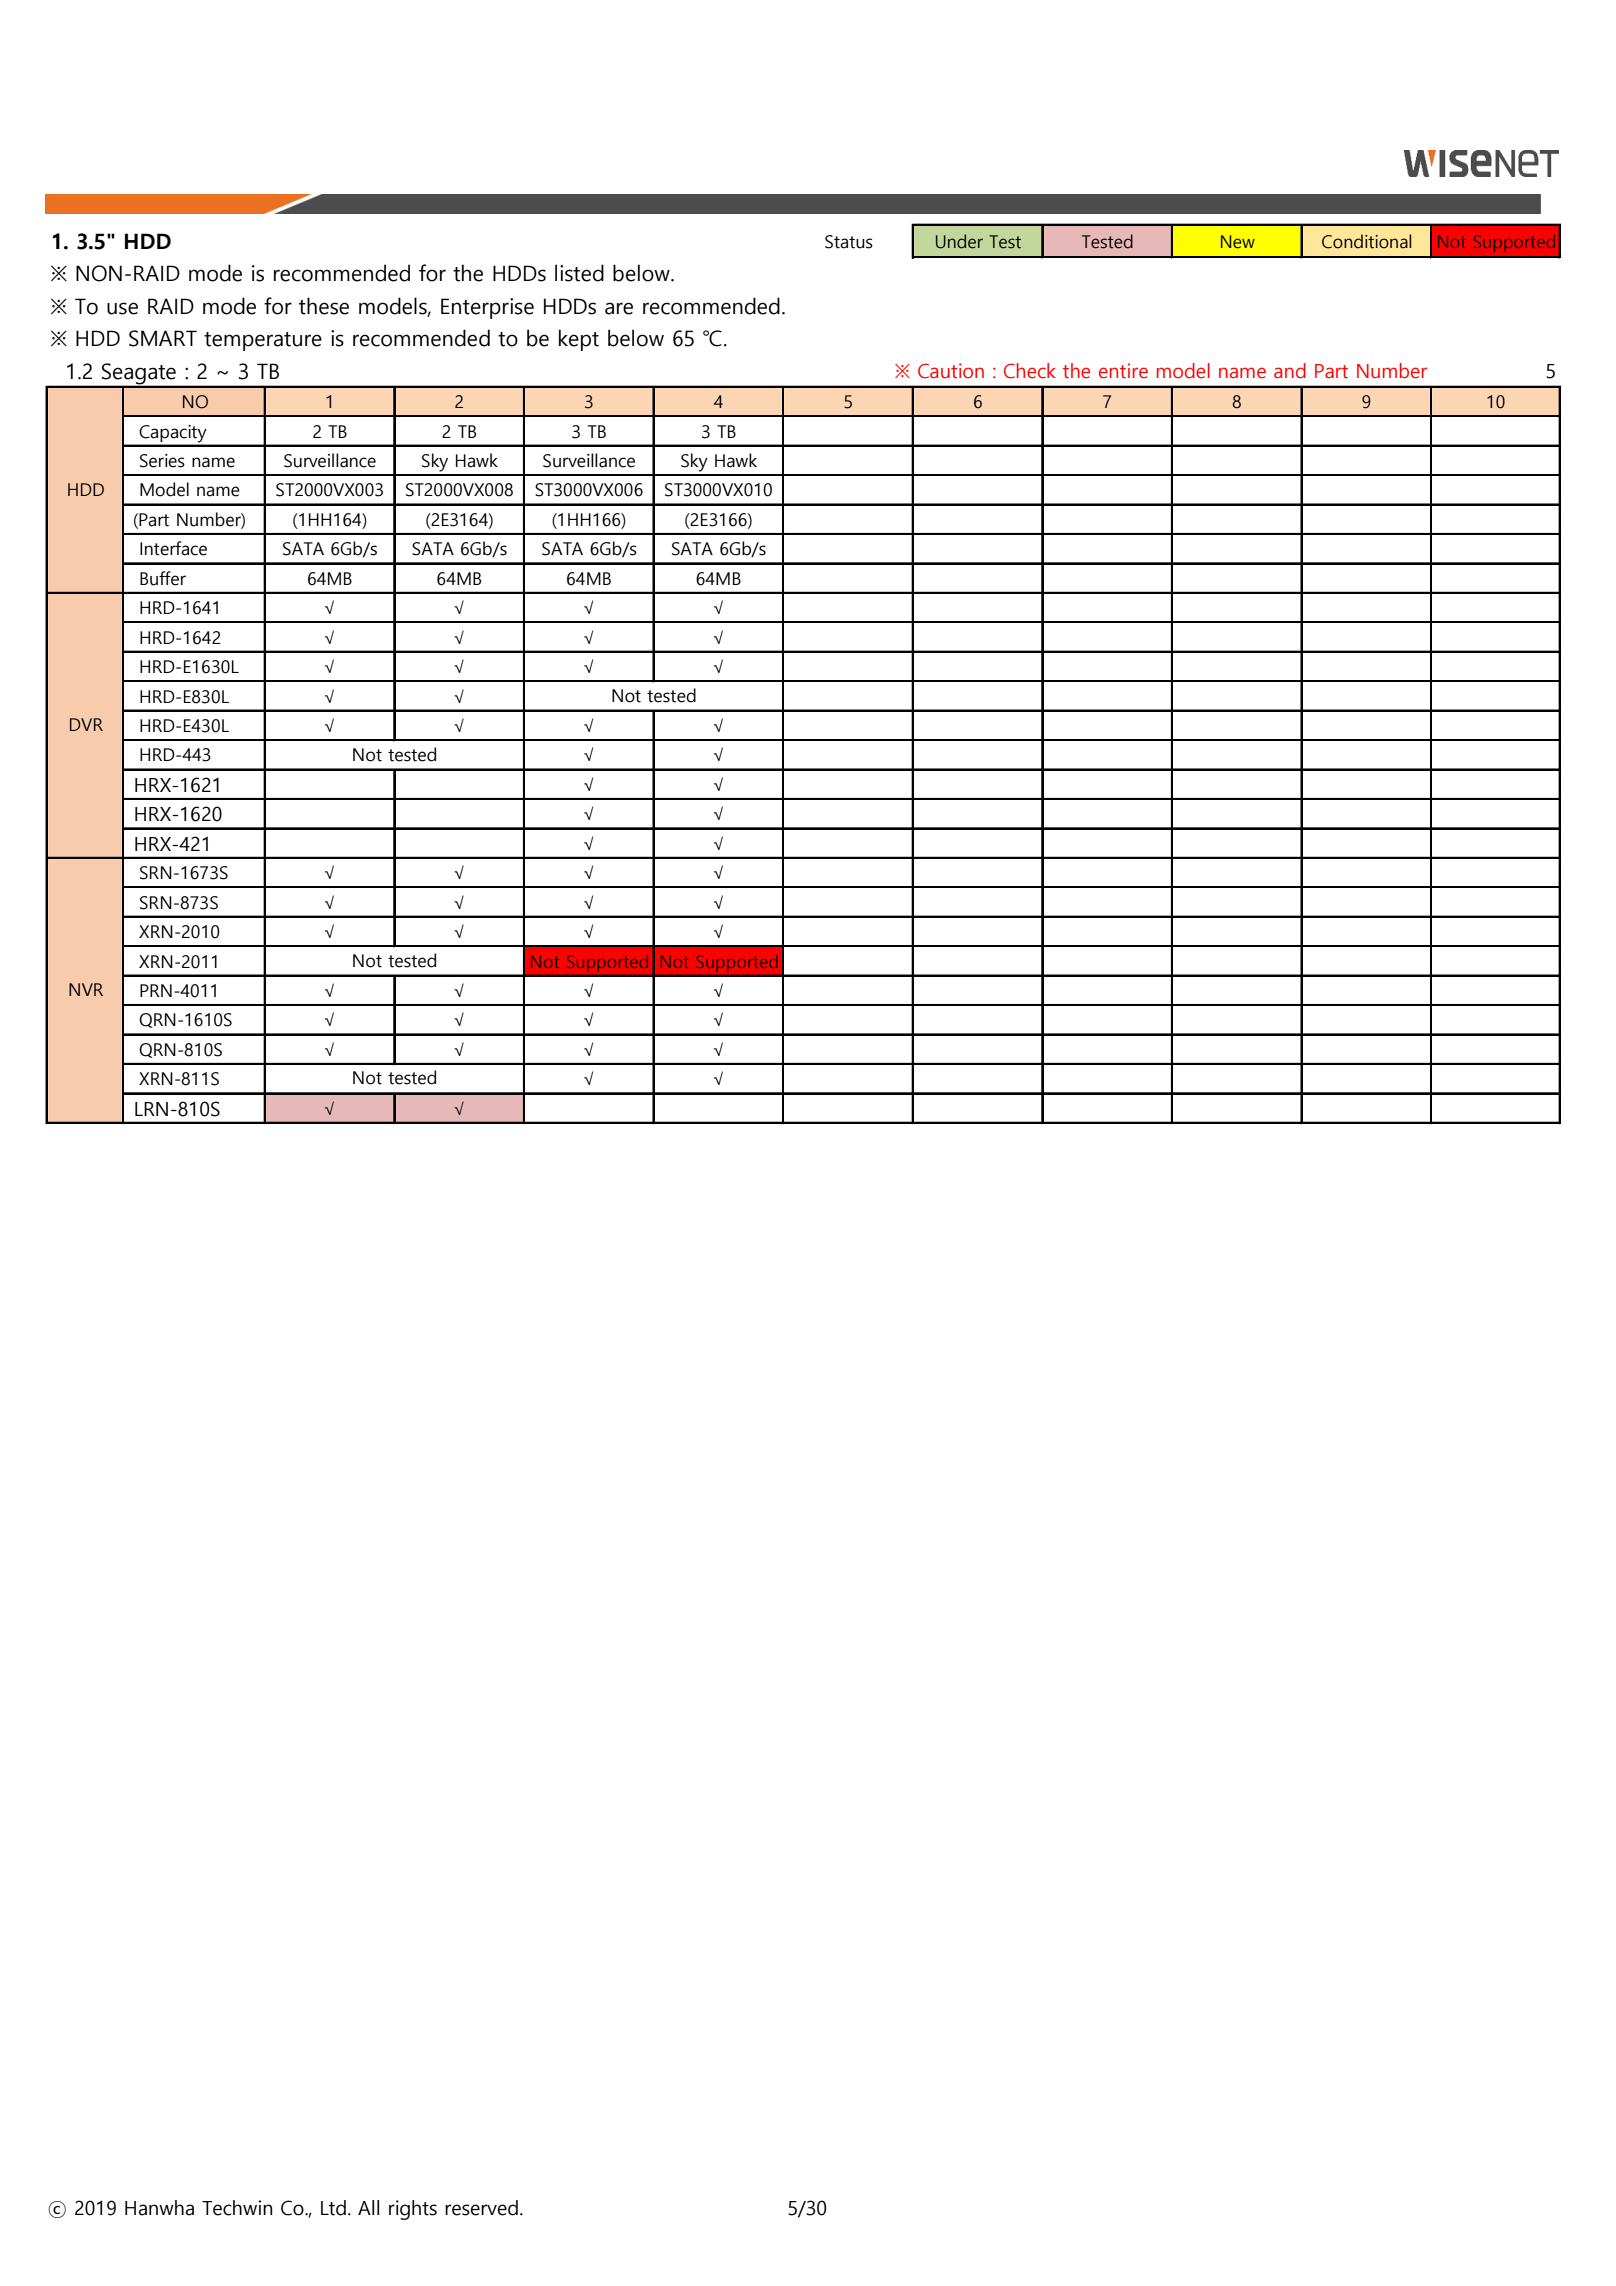 Image resolution: width=1616 pixels, height=2286 pixels. I want to click on SMART, so click(163, 338).
